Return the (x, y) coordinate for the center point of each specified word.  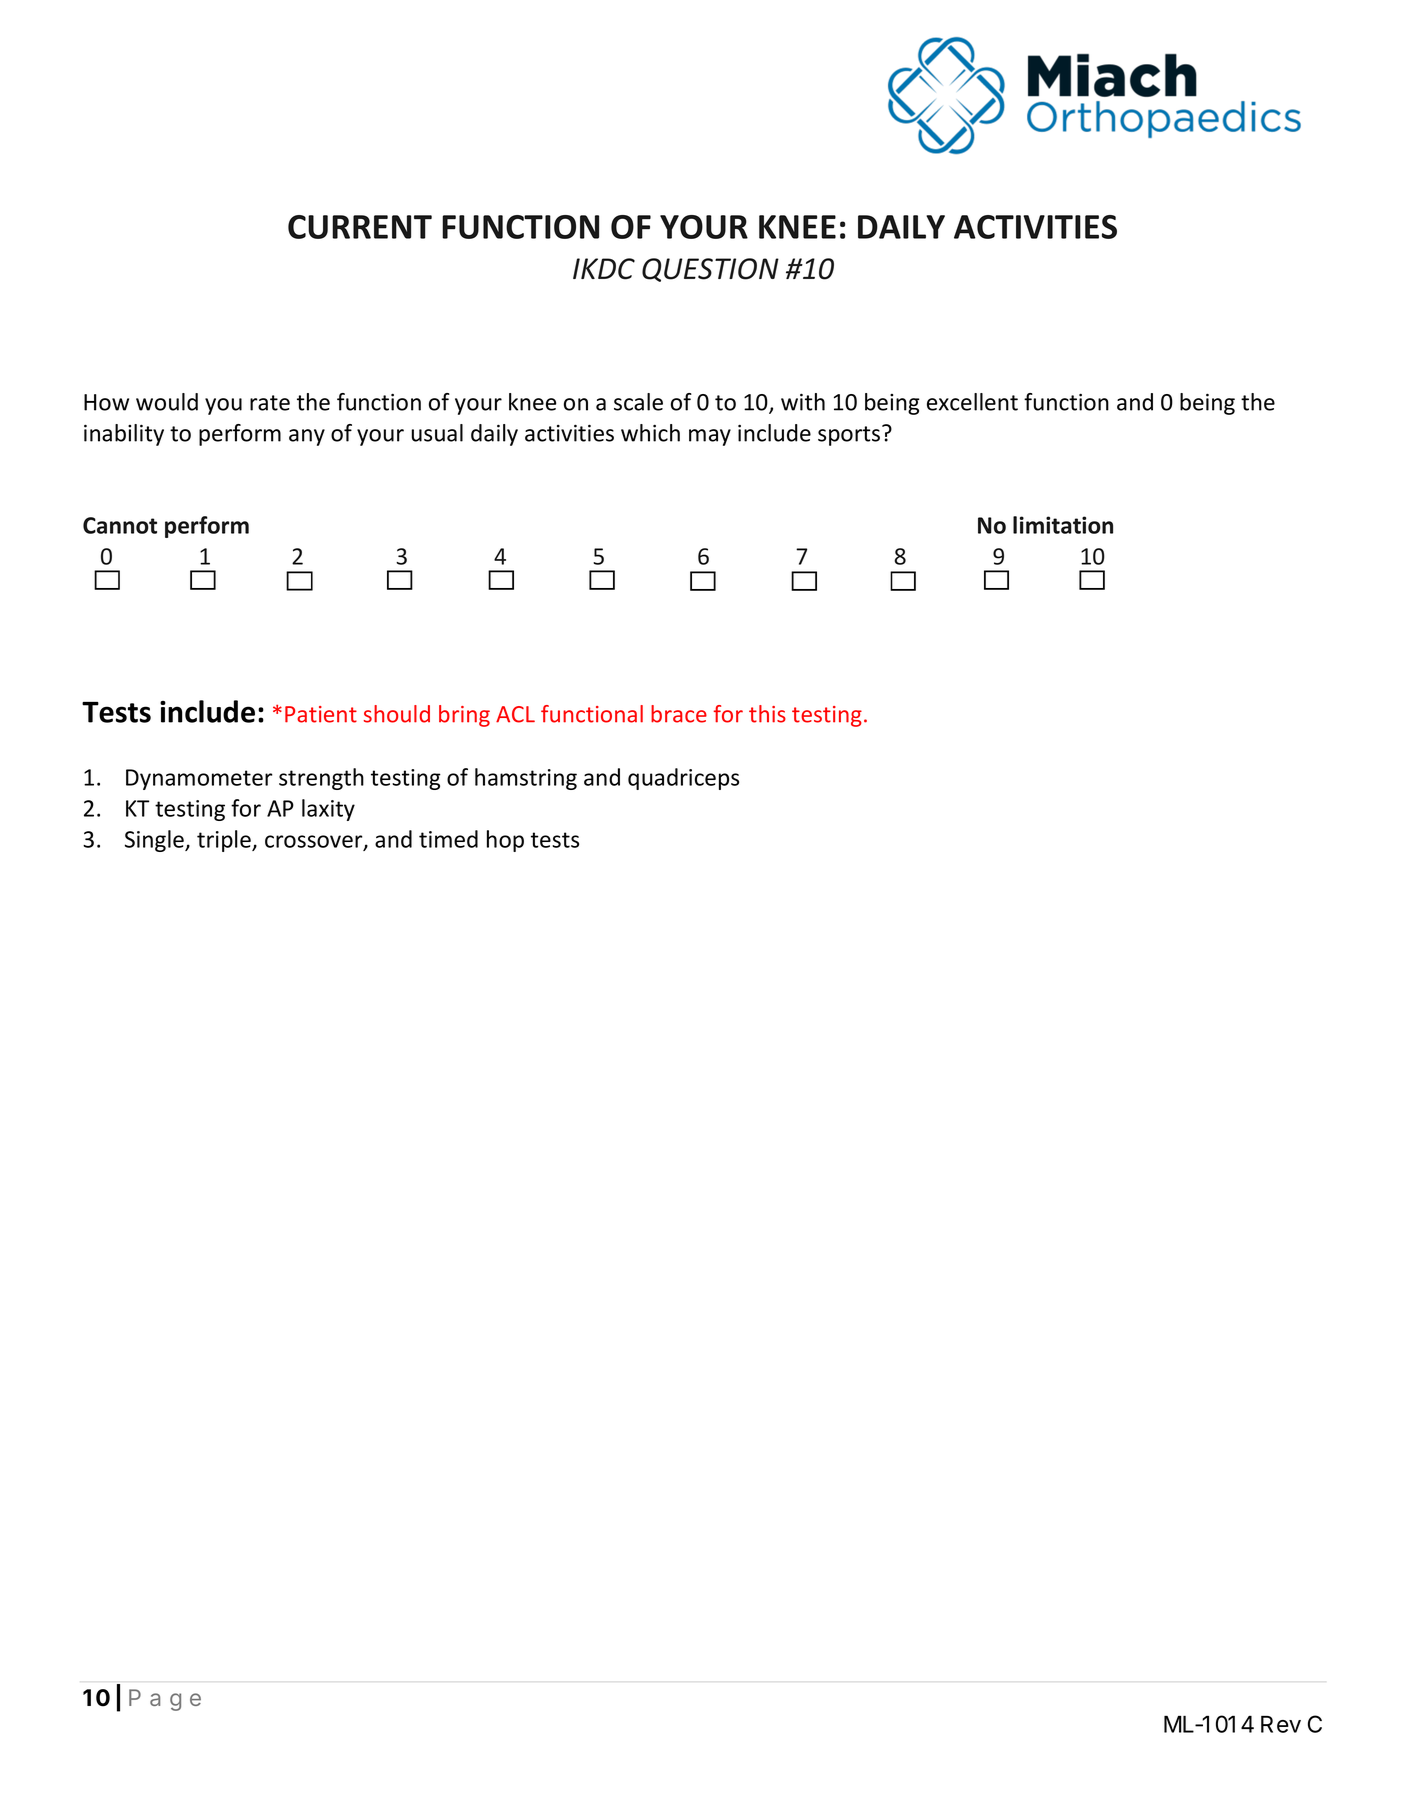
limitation (1063, 525)
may (710, 437)
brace (679, 714)
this (767, 714)
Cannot (120, 525)
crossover (315, 842)
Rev (1281, 1724)
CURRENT (360, 227)
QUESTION (710, 270)
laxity (328, 810)
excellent (972, 402)
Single (155, 841)
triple (225, 841)
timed (448, 839)
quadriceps (683, 779)
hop (505, 841)
